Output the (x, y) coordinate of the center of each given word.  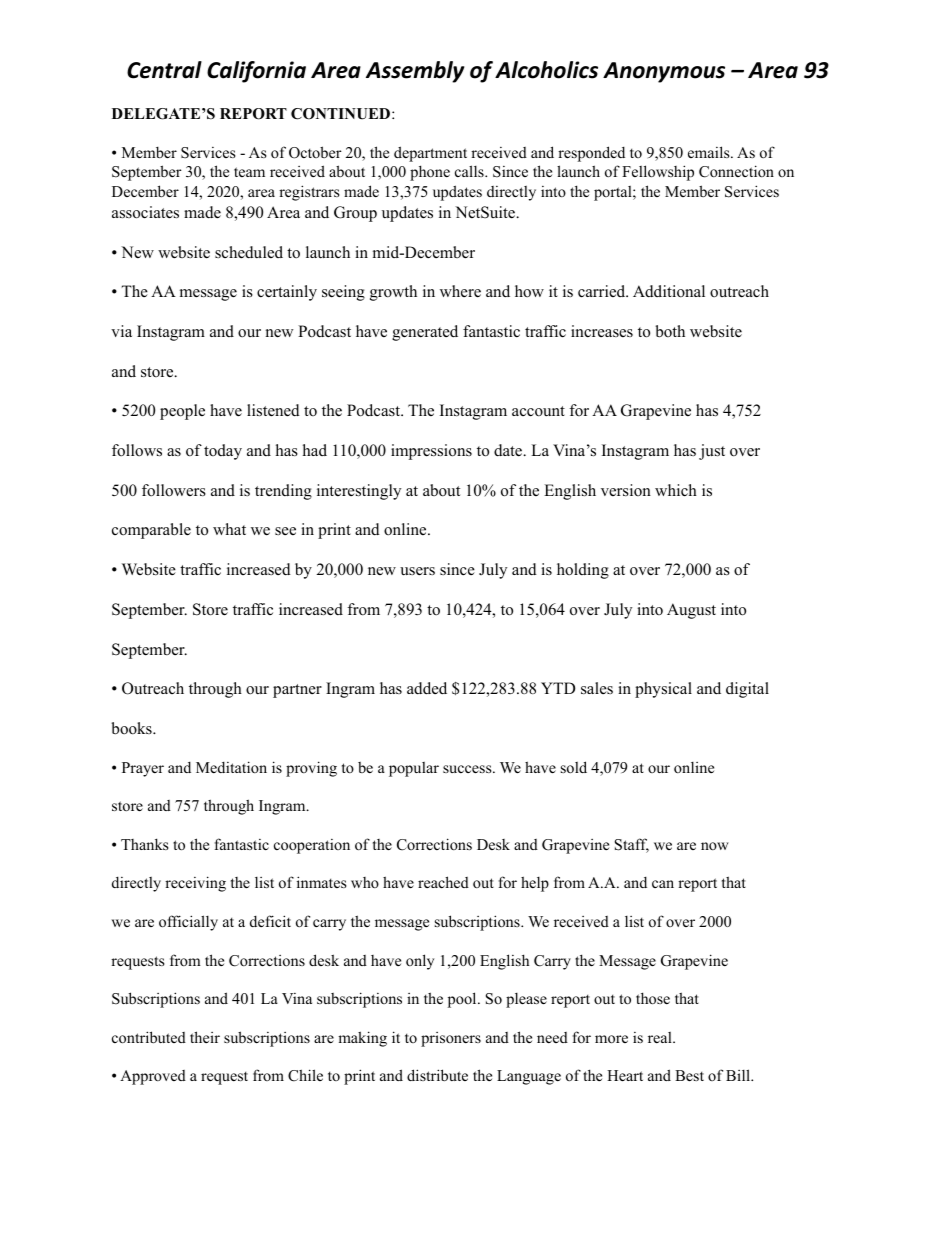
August (691, 611)
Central (164, 70)
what (229, 529)
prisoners (451, 1039)
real (661, 1037)
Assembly (415, 72)
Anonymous (664, 72)
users (417, 571)
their (205, 1037)
